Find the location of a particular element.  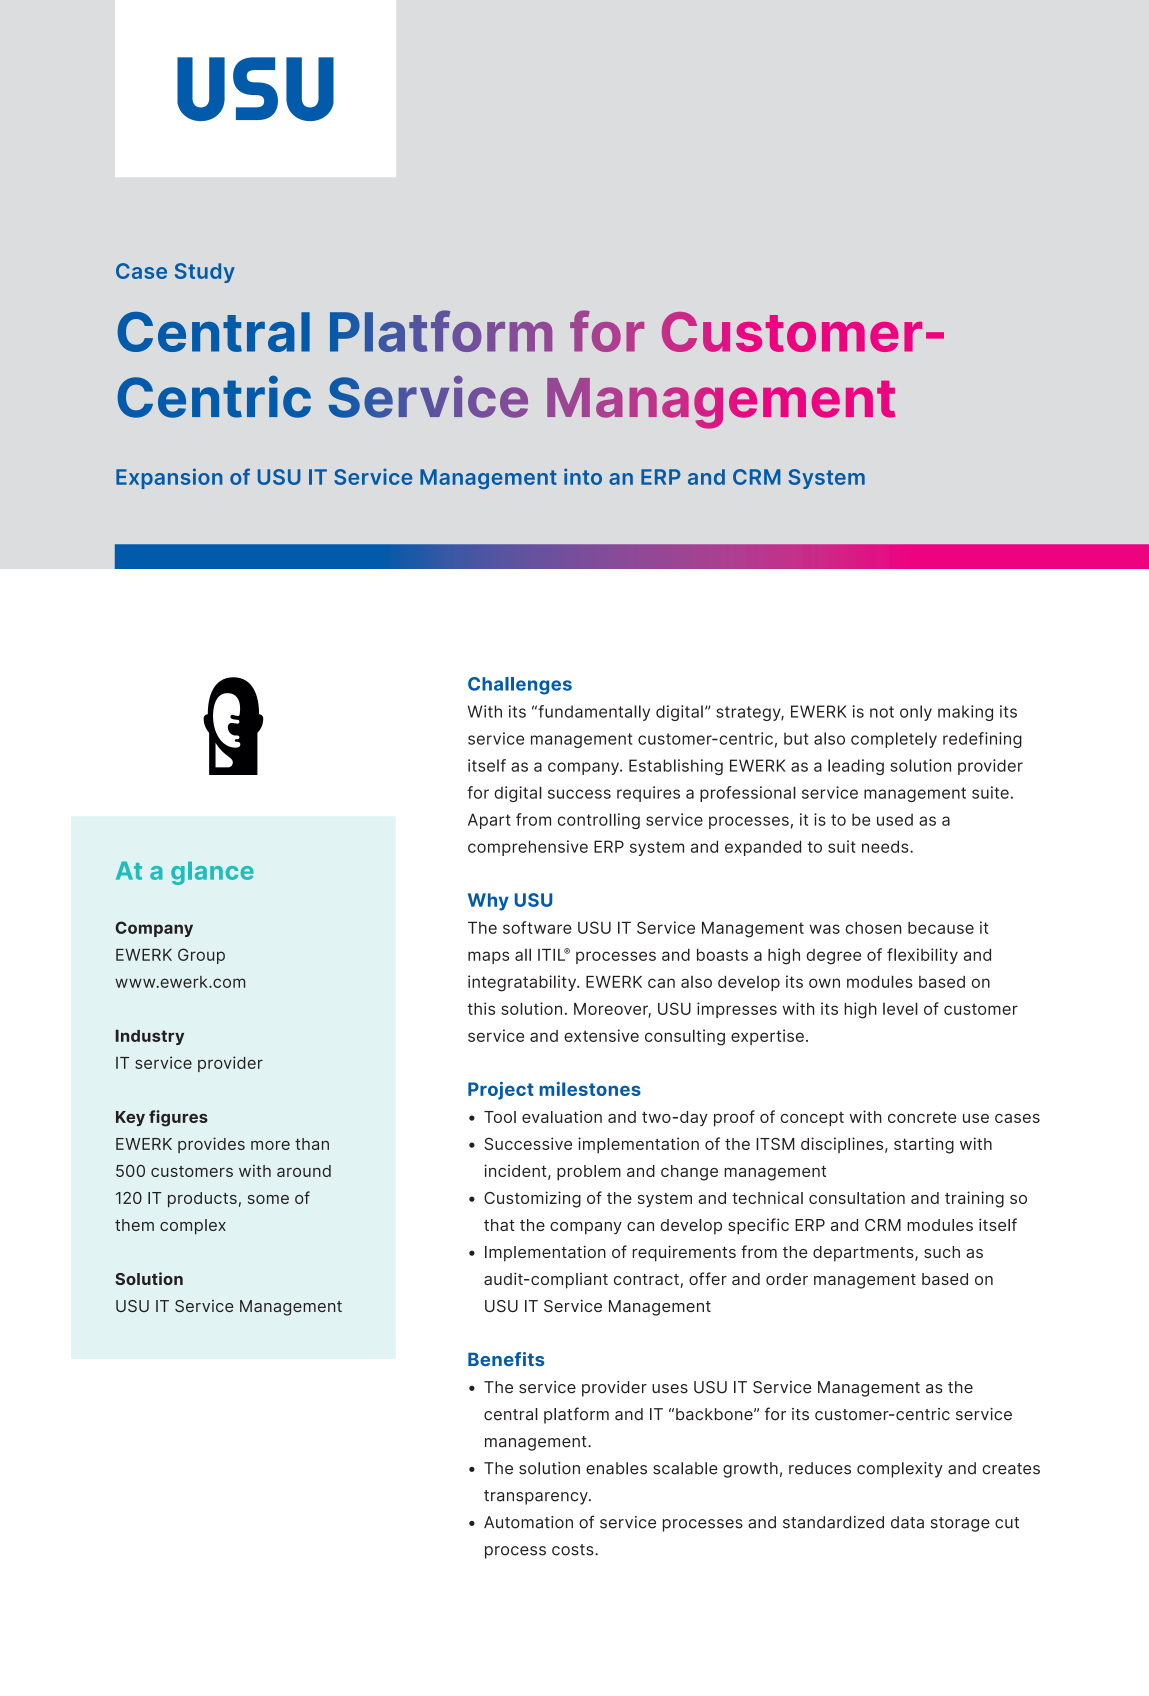

glance is located at coordinates (212, 873).
